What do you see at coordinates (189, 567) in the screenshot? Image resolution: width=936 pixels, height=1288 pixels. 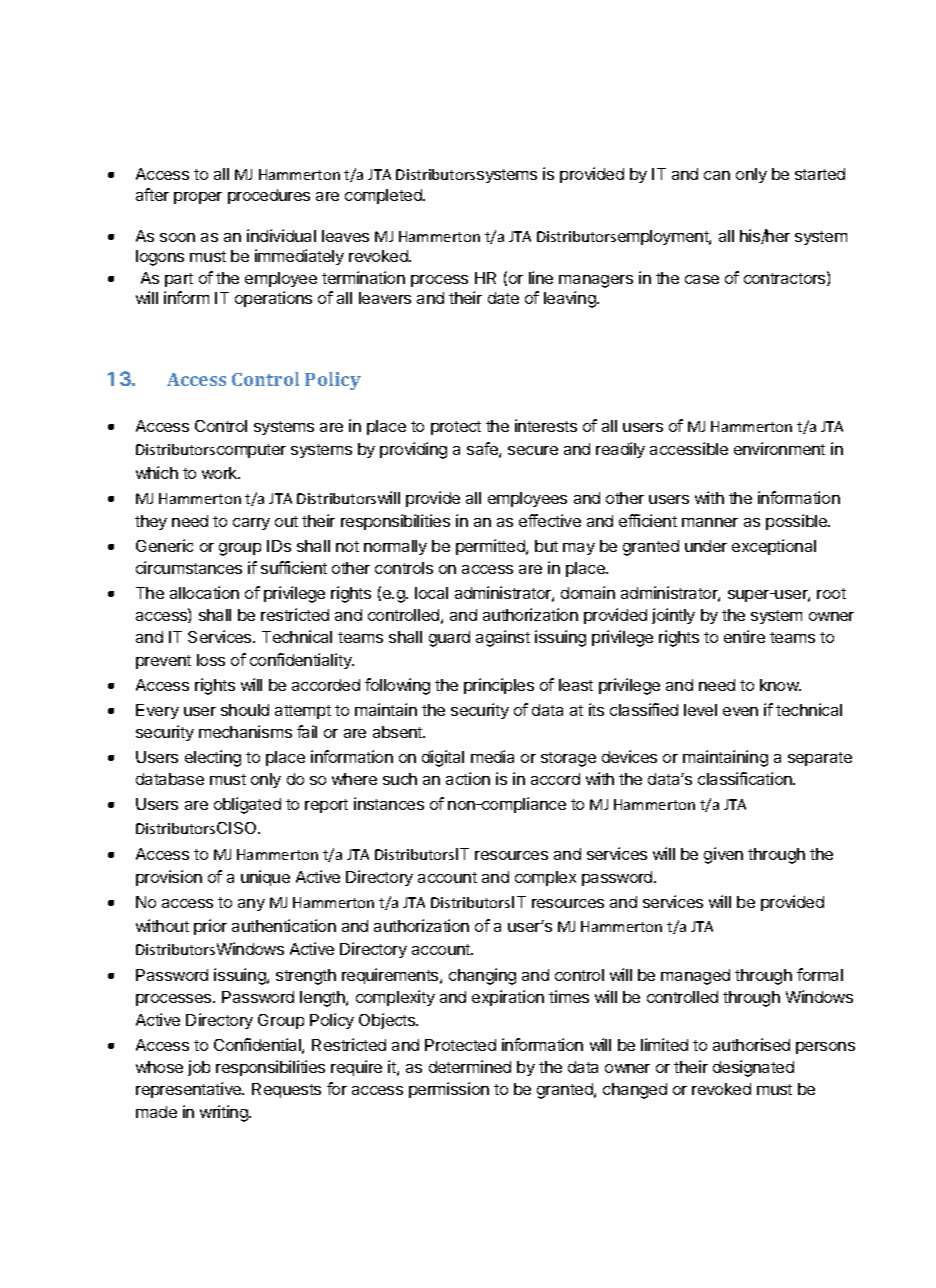 I see `circumstances` at bounding box center [189, 567].
